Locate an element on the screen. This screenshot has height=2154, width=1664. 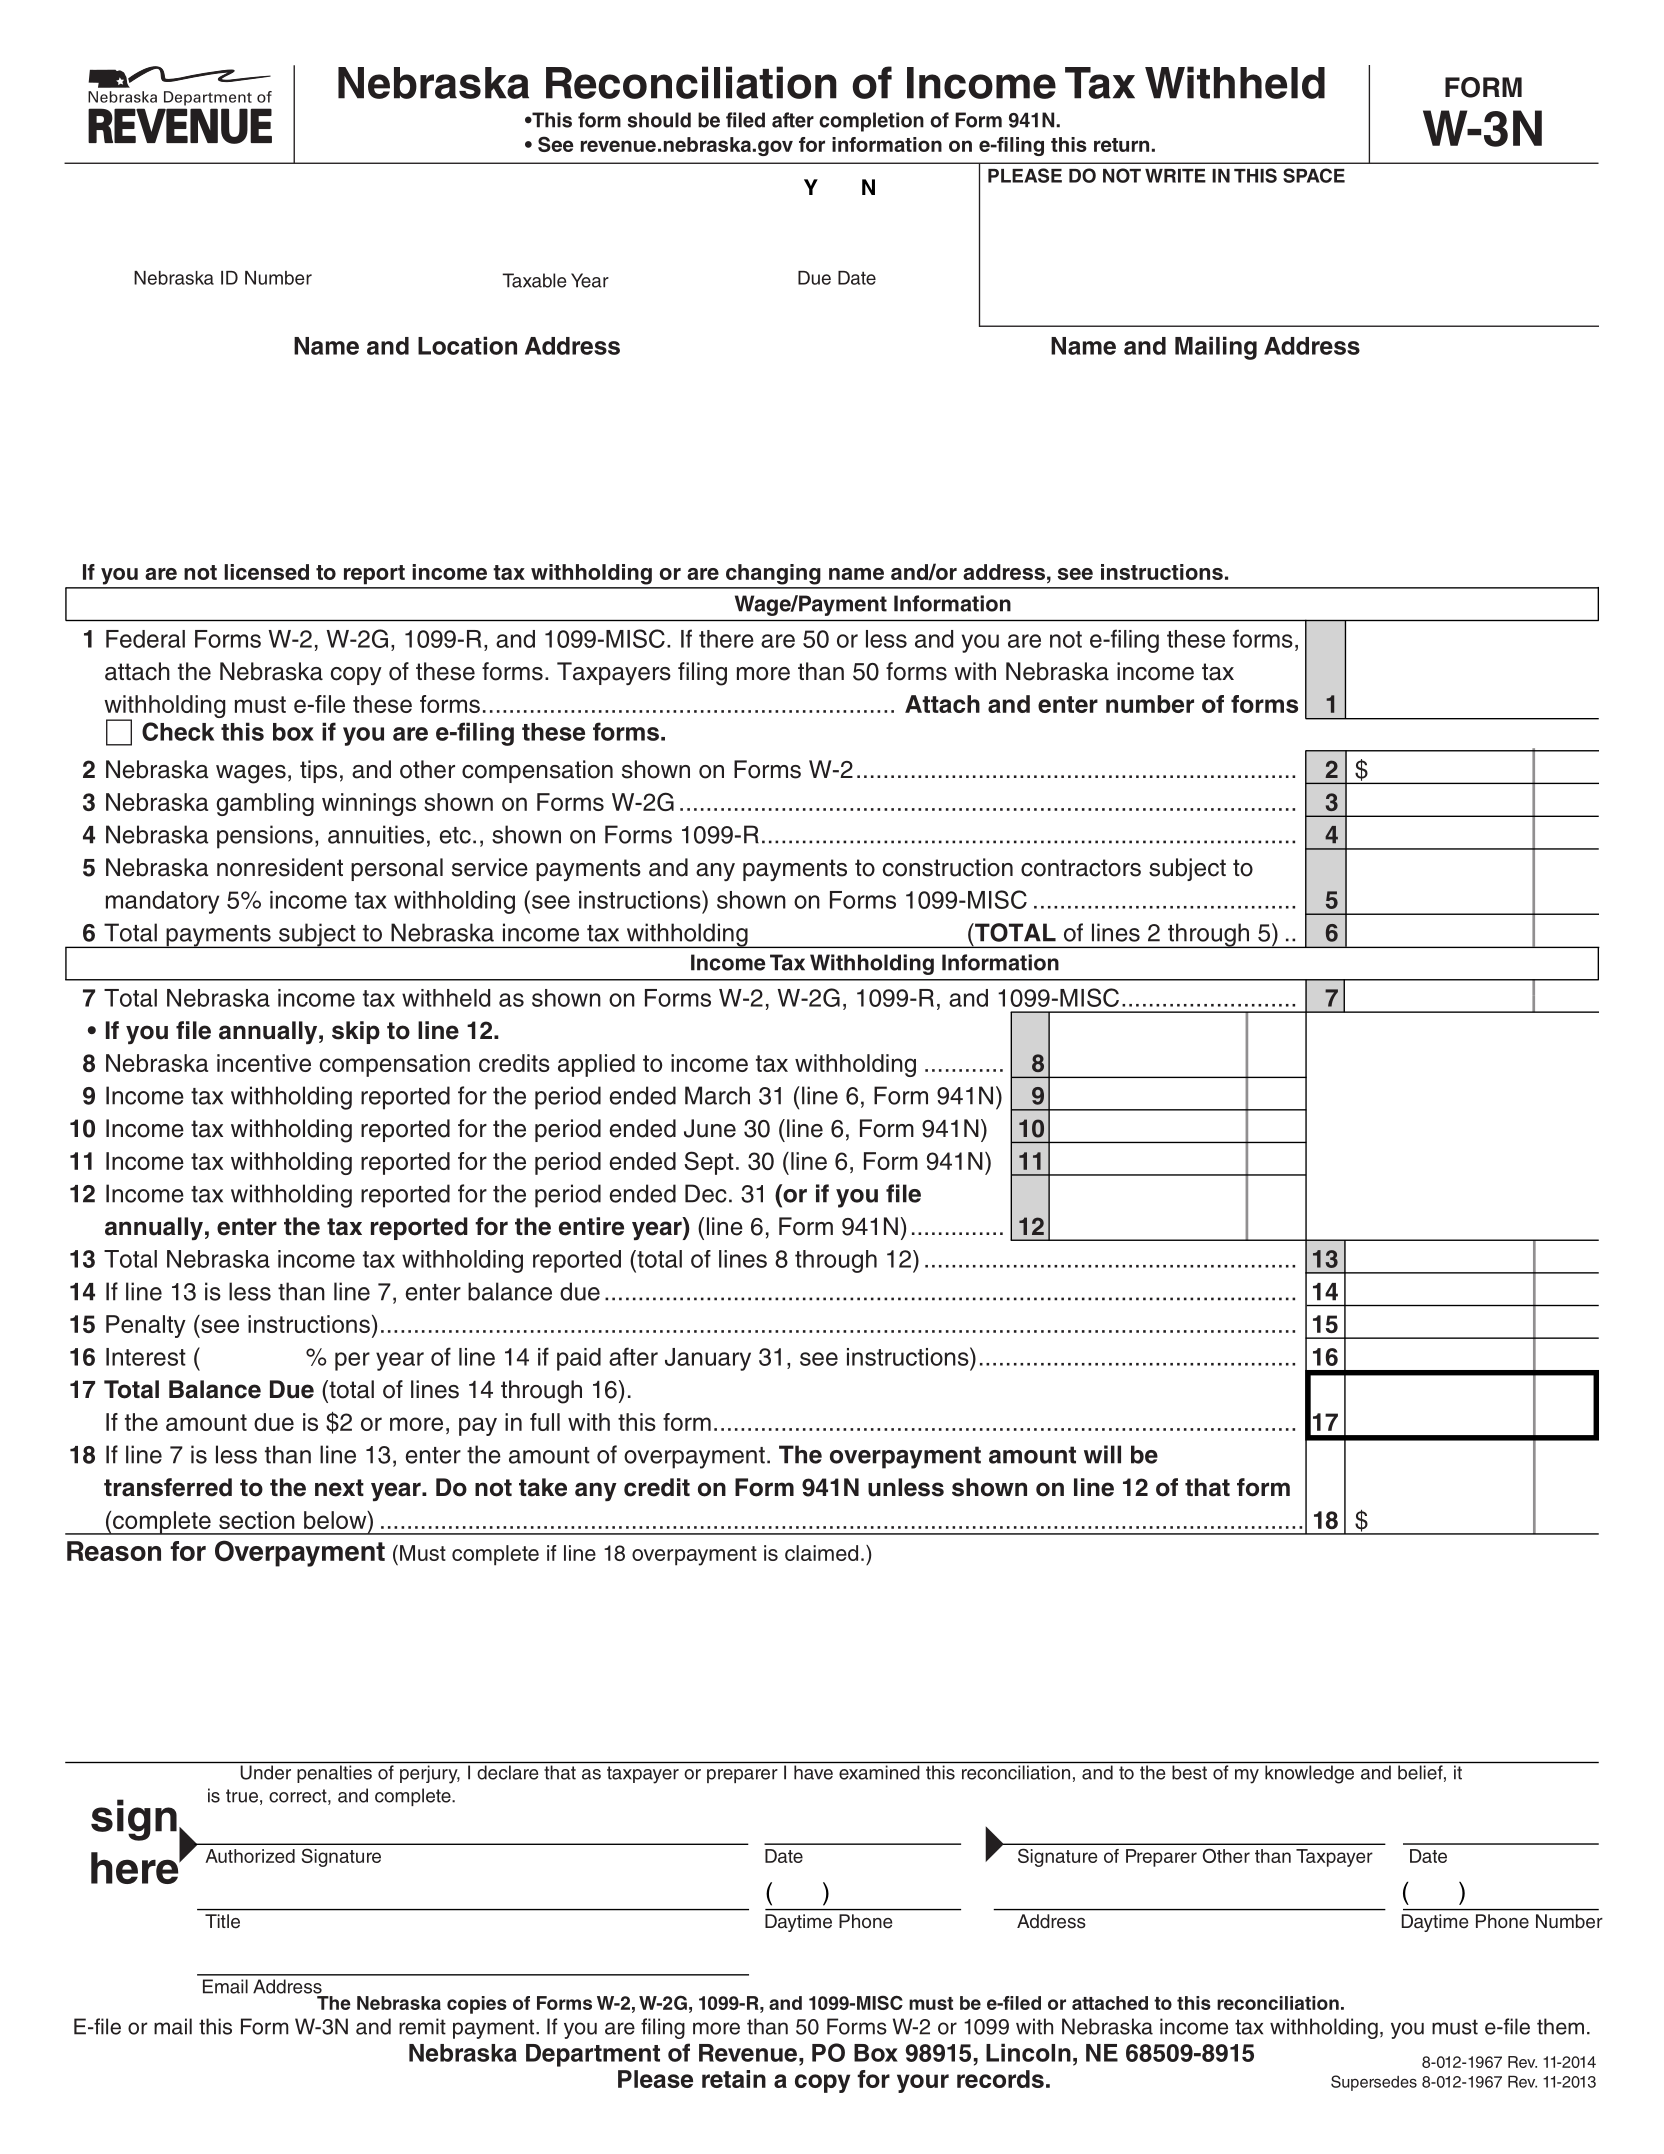
March is located at coordinates (717, 1095).
